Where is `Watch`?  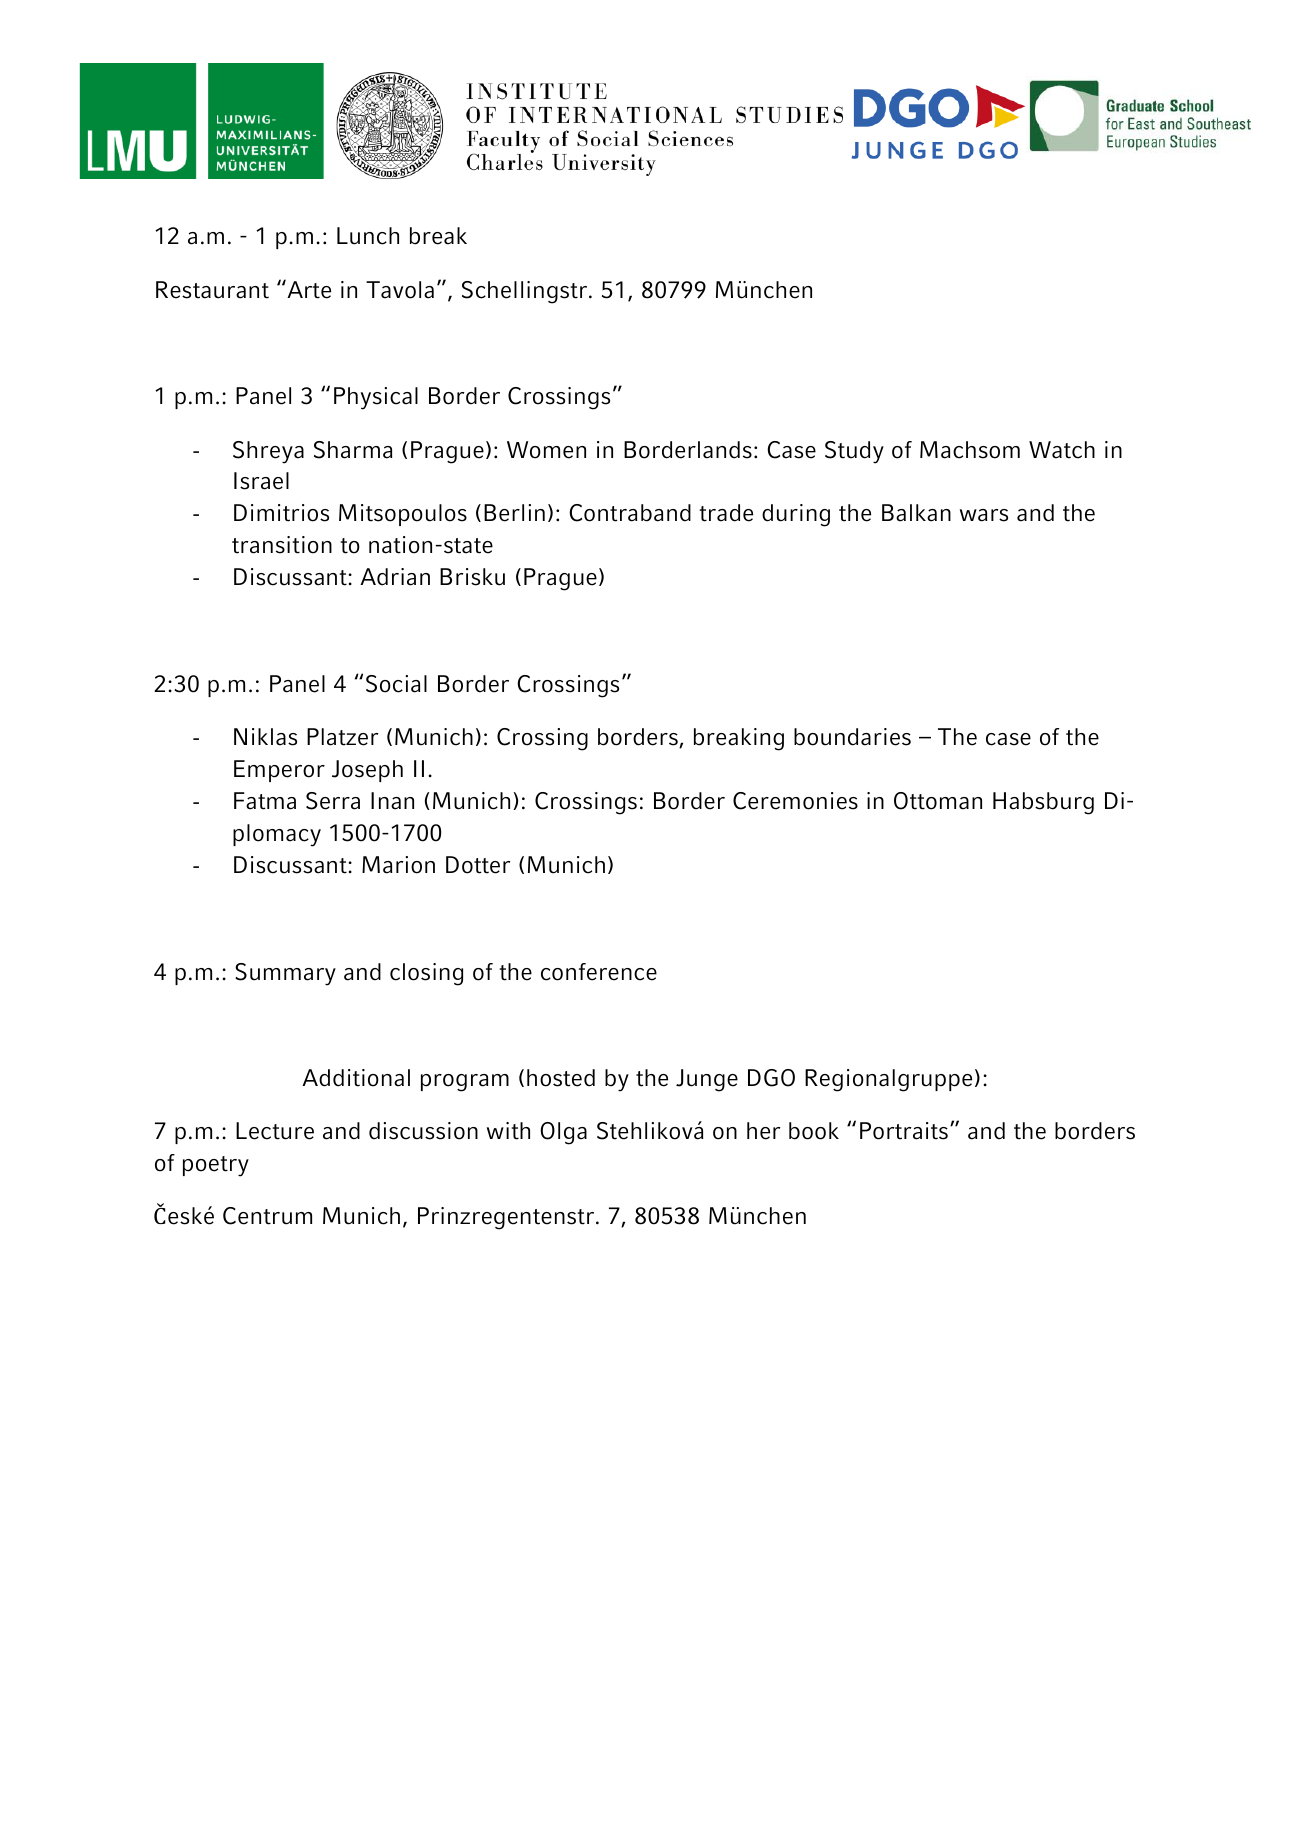
Watch is located at coordinates (1062, 450).
